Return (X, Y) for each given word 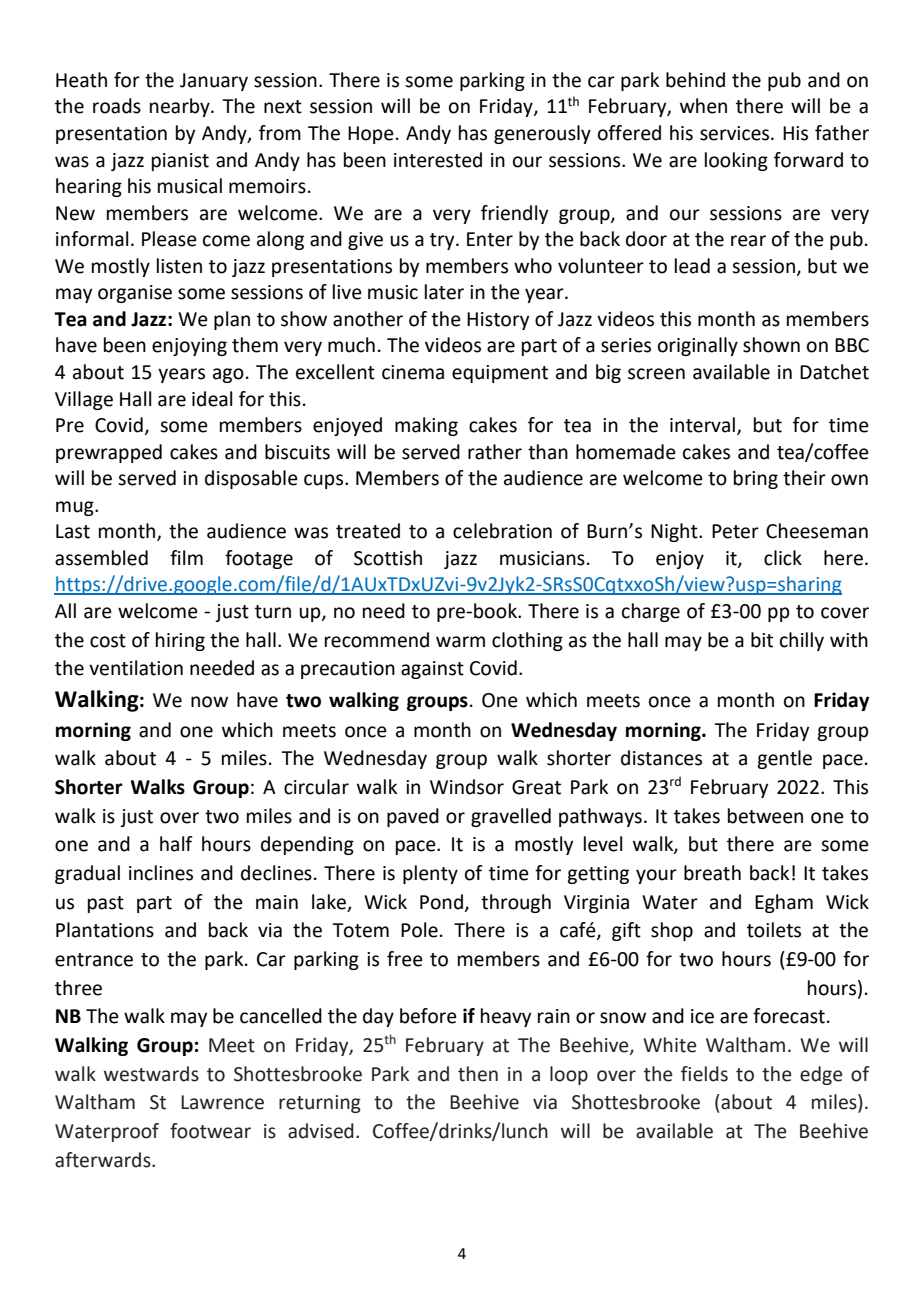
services (736, 133)
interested (438, 160)
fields (704, 1074)
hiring (180, 641)
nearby (181, 107)
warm (460, 642)
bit (762, 640)
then (478, 1074)
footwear (210, 1131)
